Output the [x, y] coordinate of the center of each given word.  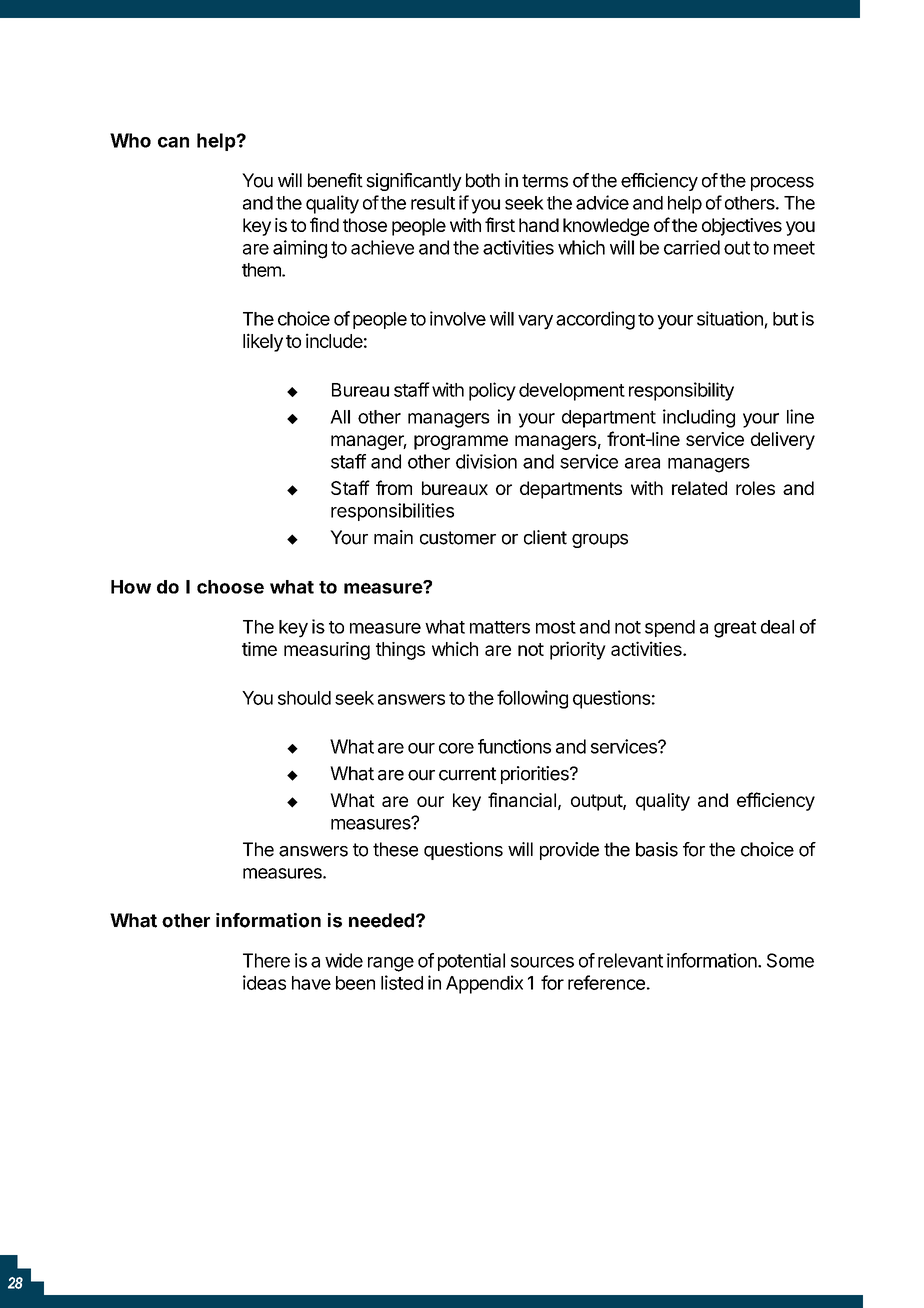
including [699, 418]
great [735, 629]
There [266, 960]
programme [461, 442]
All [340, 417]
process [782, 184]
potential [471, 962]
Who [130, 140]
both [483, 180]
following [532, 699]
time [259, 649]
